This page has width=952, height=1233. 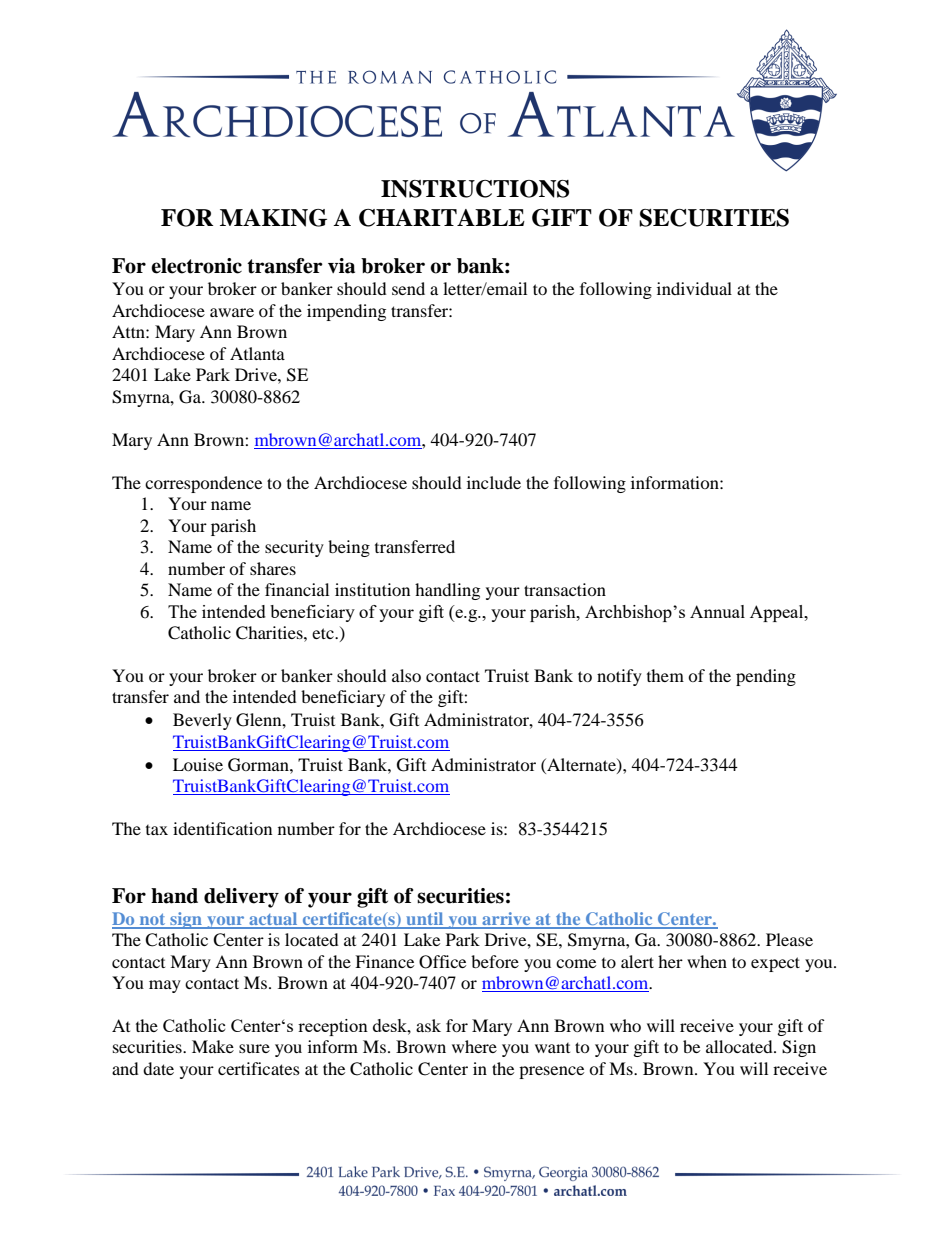 What do you see at coordinates (222, 828) in the page?
I see `identification` at bounding box center [222, 828].
